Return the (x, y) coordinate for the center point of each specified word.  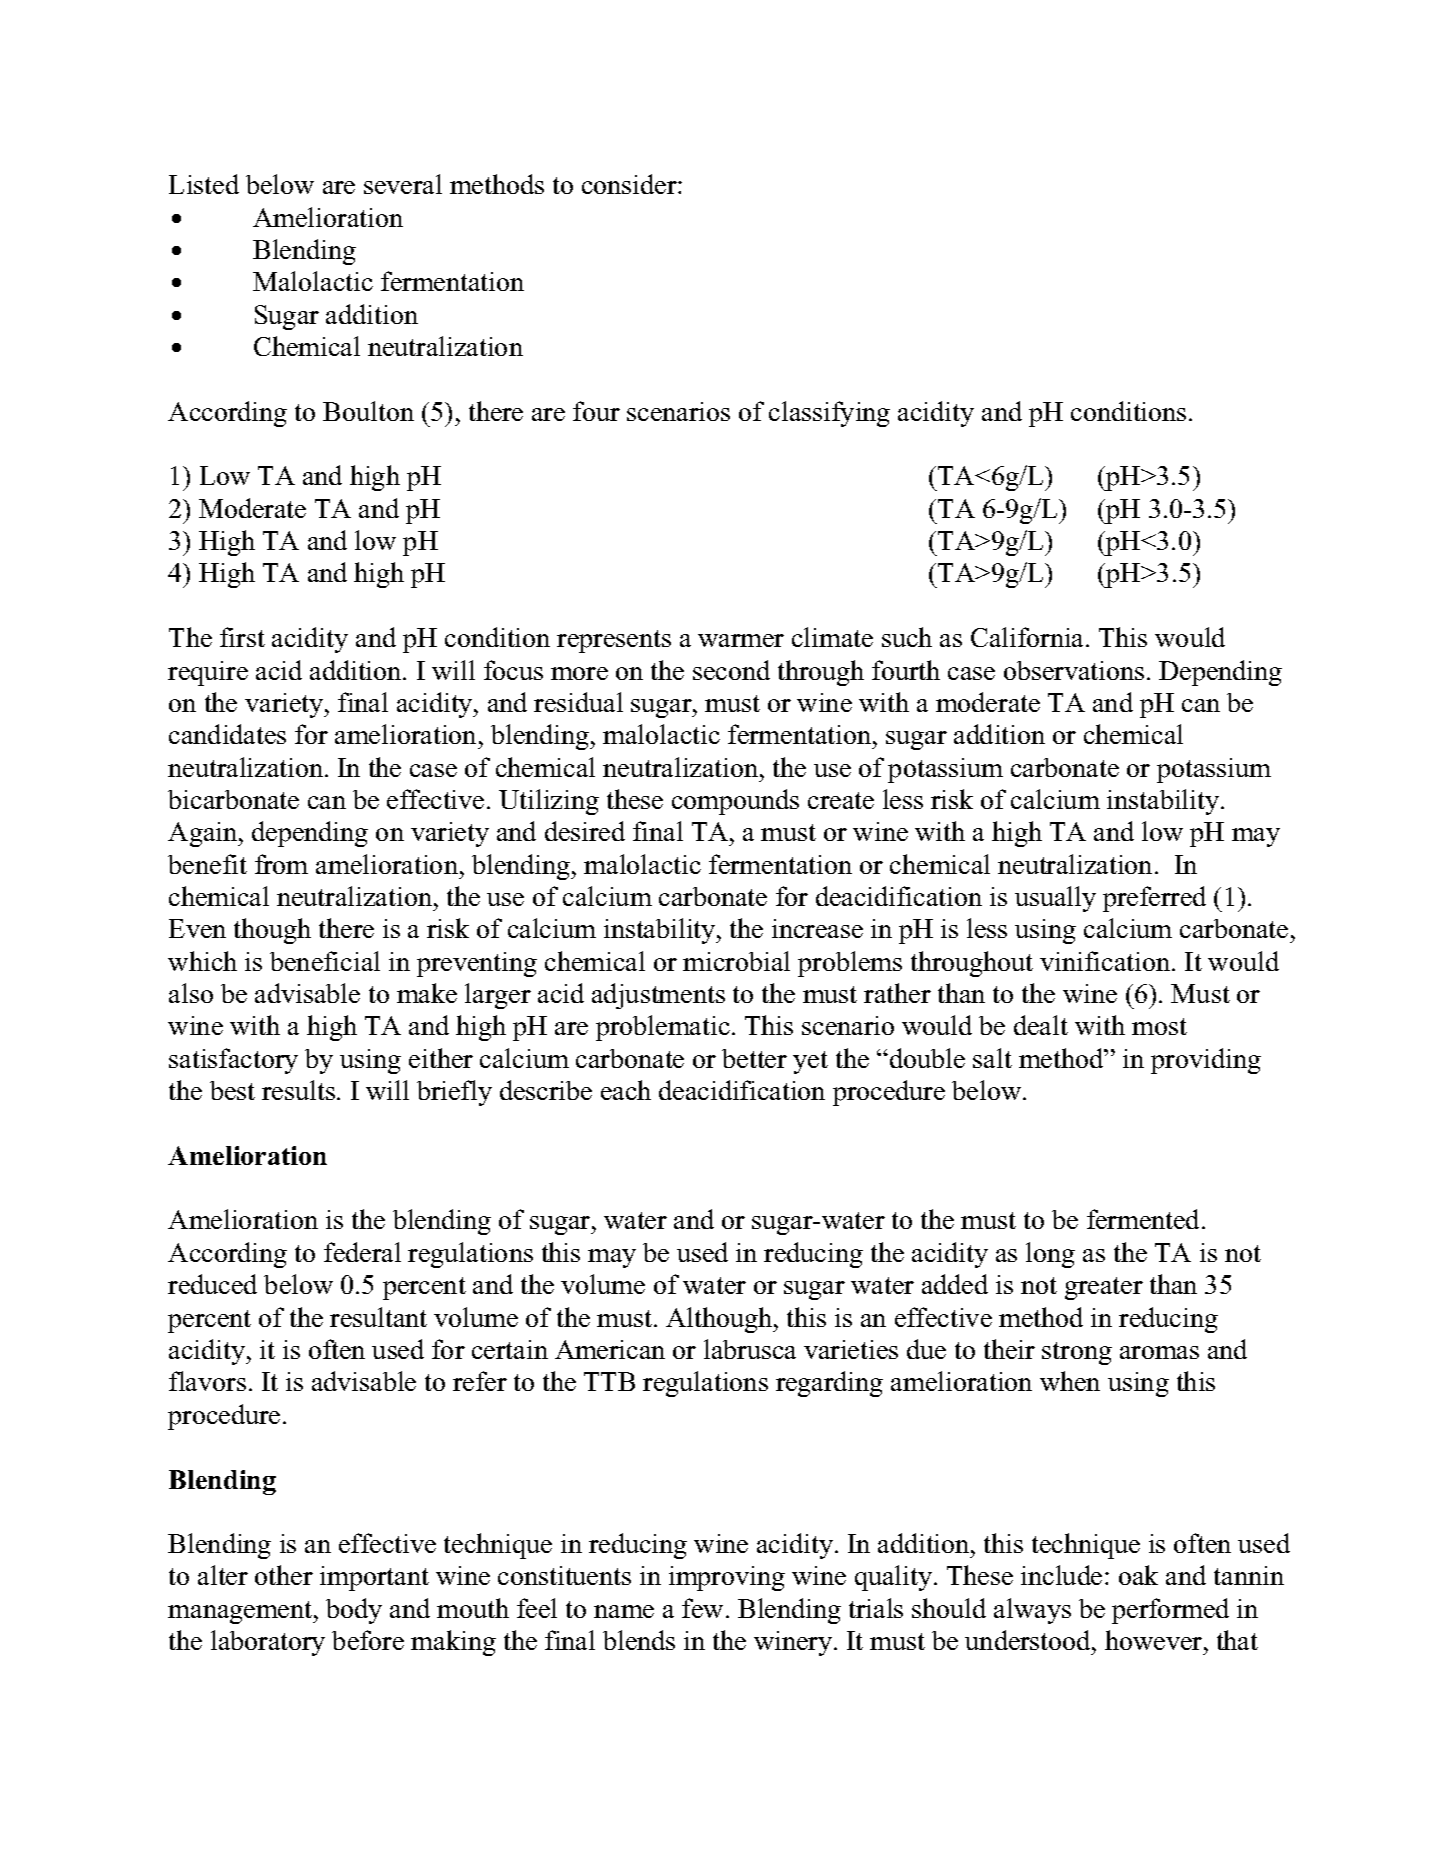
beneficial (325, 961)
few (702, 1608)
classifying (829, 414)
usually (1055, 899)
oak (1138, 1575)
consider (630, 184)
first (242, 637)
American (610, 1349)
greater (1104, 1288)
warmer (741, 640)
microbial (736, 961)
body (354, 1611)
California (1029, 637)
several (403, 184)
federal (362, 1252)
